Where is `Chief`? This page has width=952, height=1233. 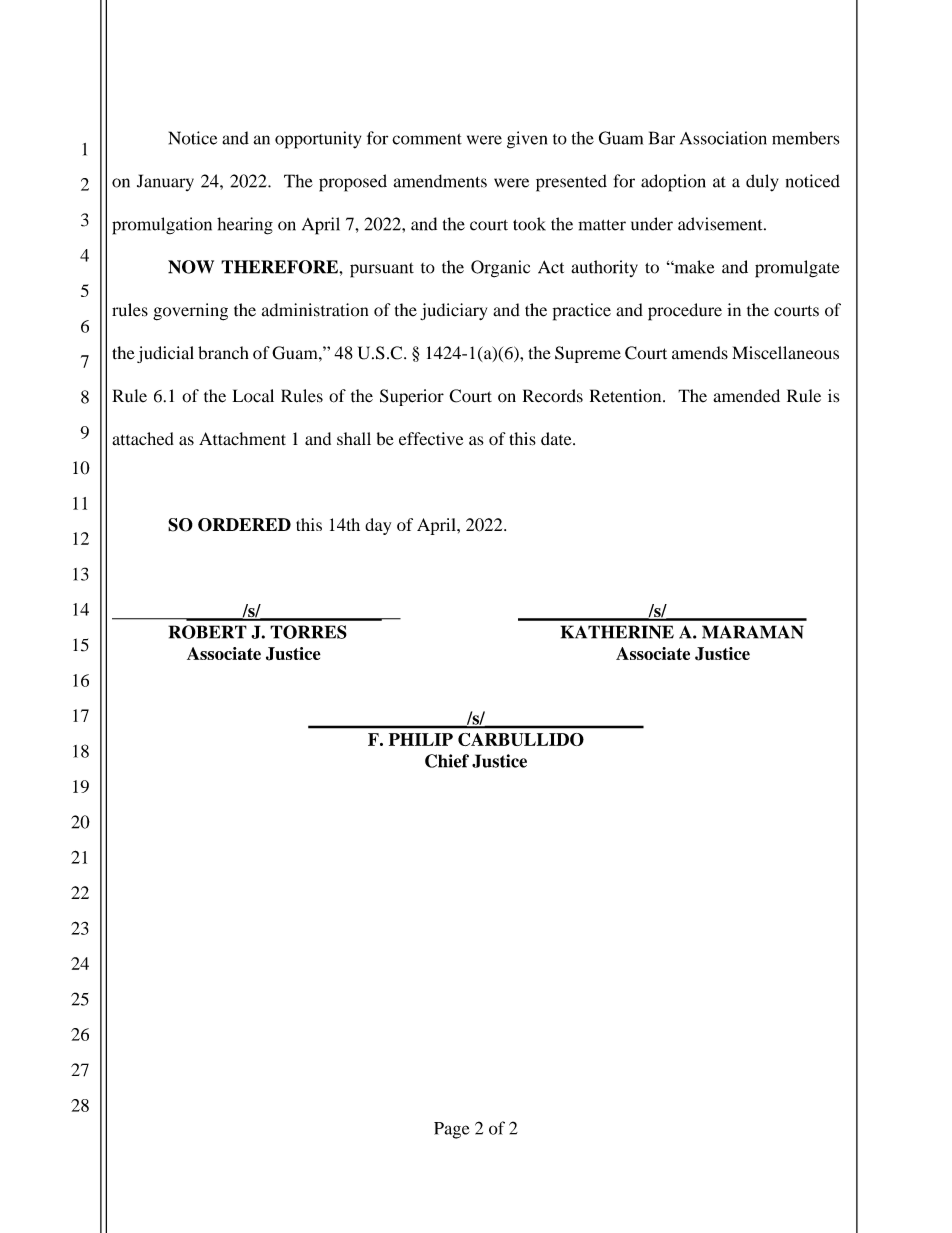 Chief is located at coordinates (447, 761).
